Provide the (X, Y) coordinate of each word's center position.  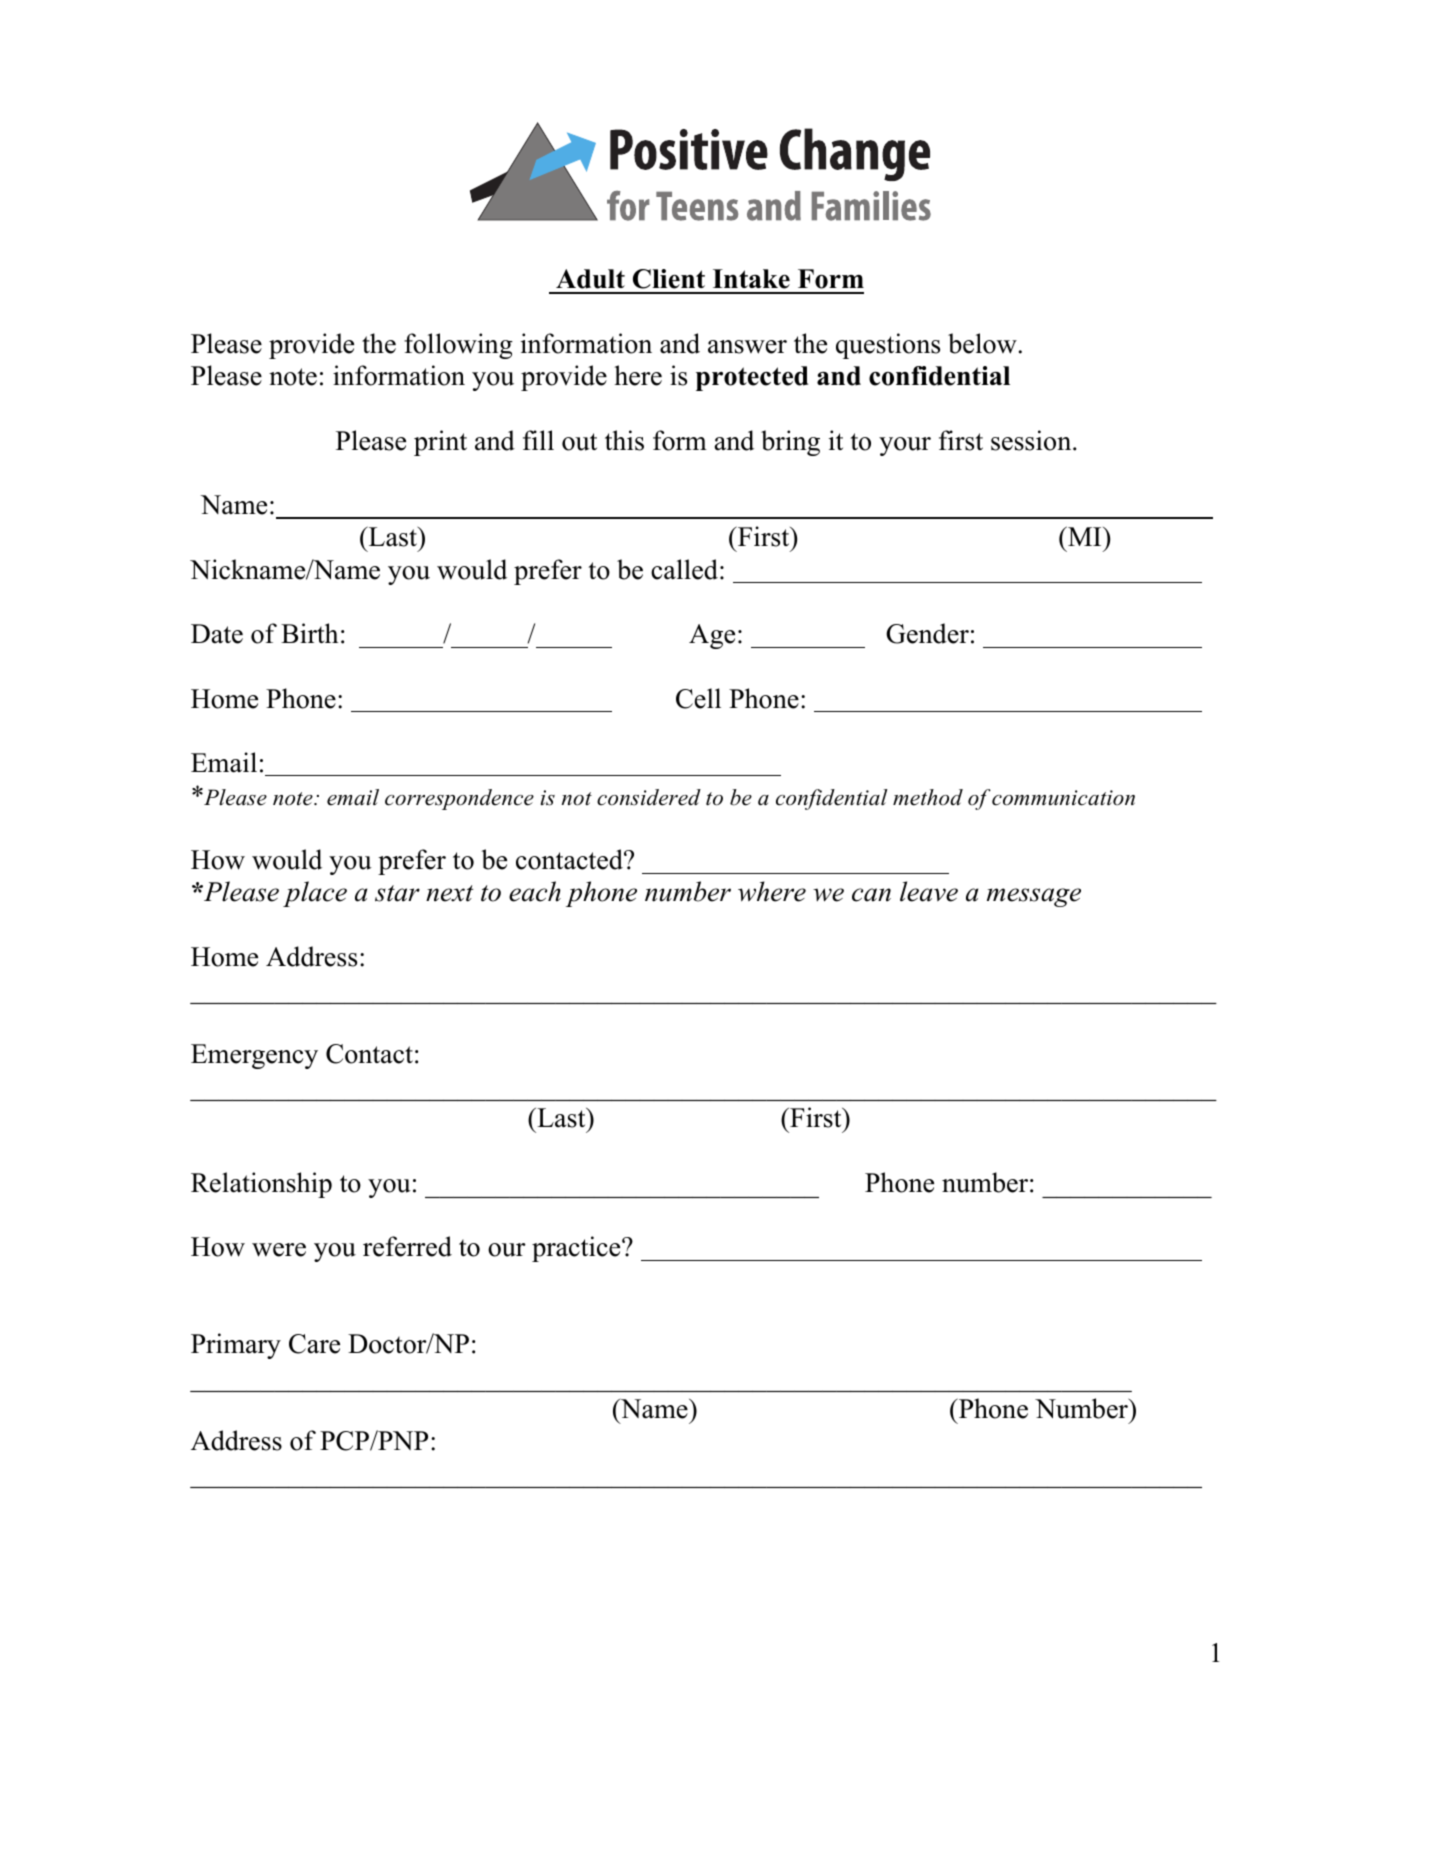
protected (752, 378)
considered (649, 797)
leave (929, 891)
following (458, 346)
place (315, 894)
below (982, 343)
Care (314, 1344)
